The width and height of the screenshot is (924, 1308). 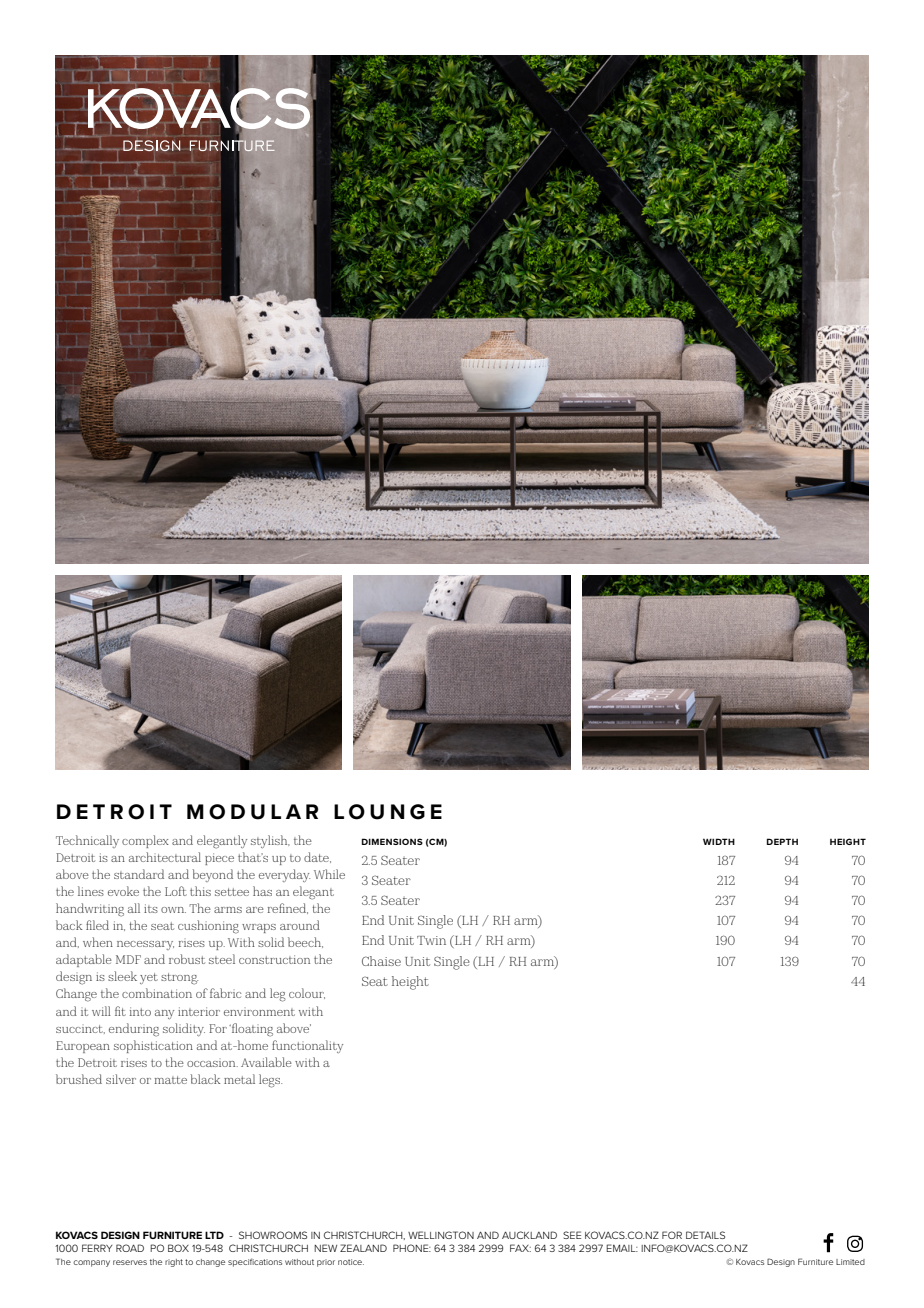 I want to click on complex, so click(x=145, y=841).
